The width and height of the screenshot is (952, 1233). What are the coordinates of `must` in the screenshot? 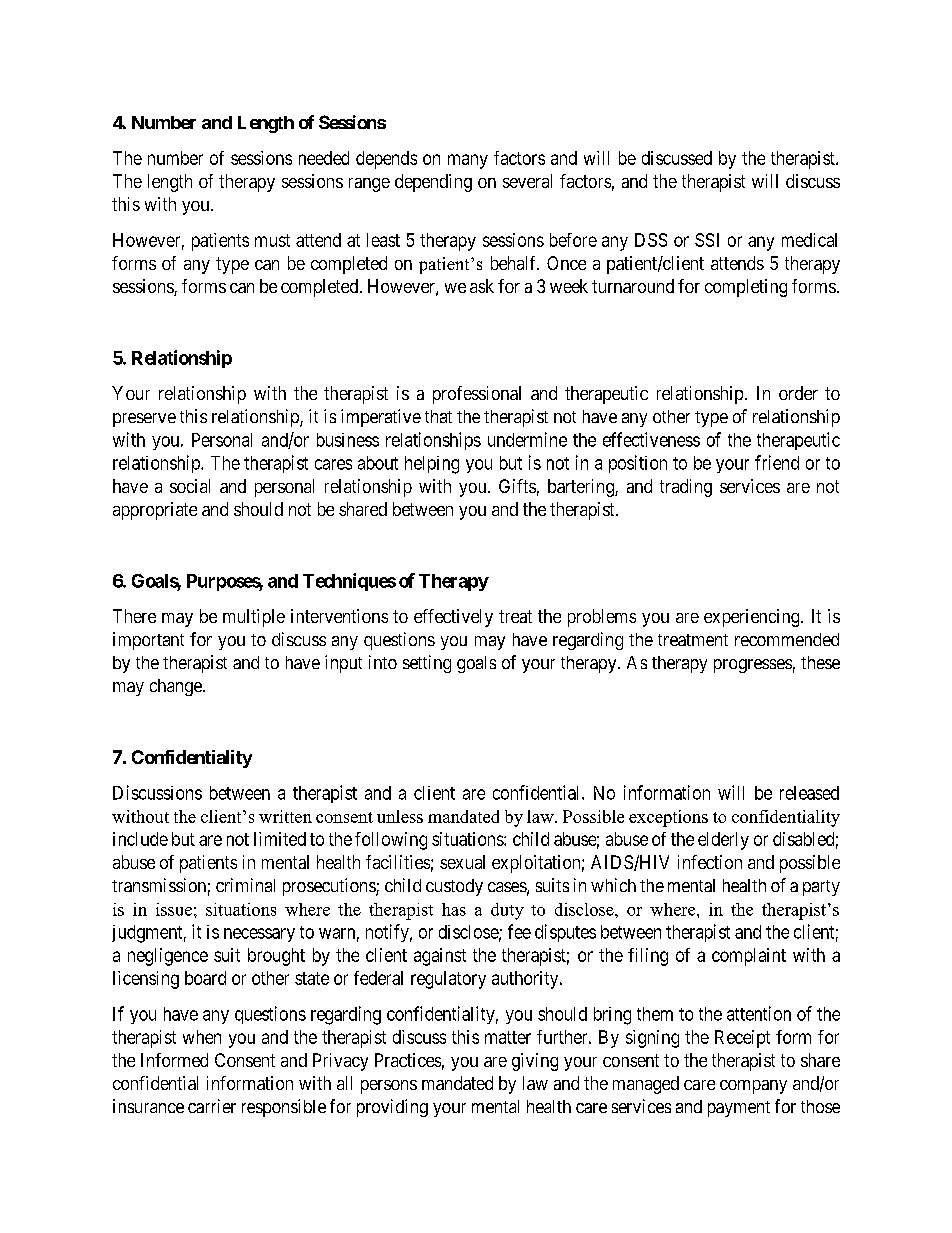 It's located at (272, 240).
